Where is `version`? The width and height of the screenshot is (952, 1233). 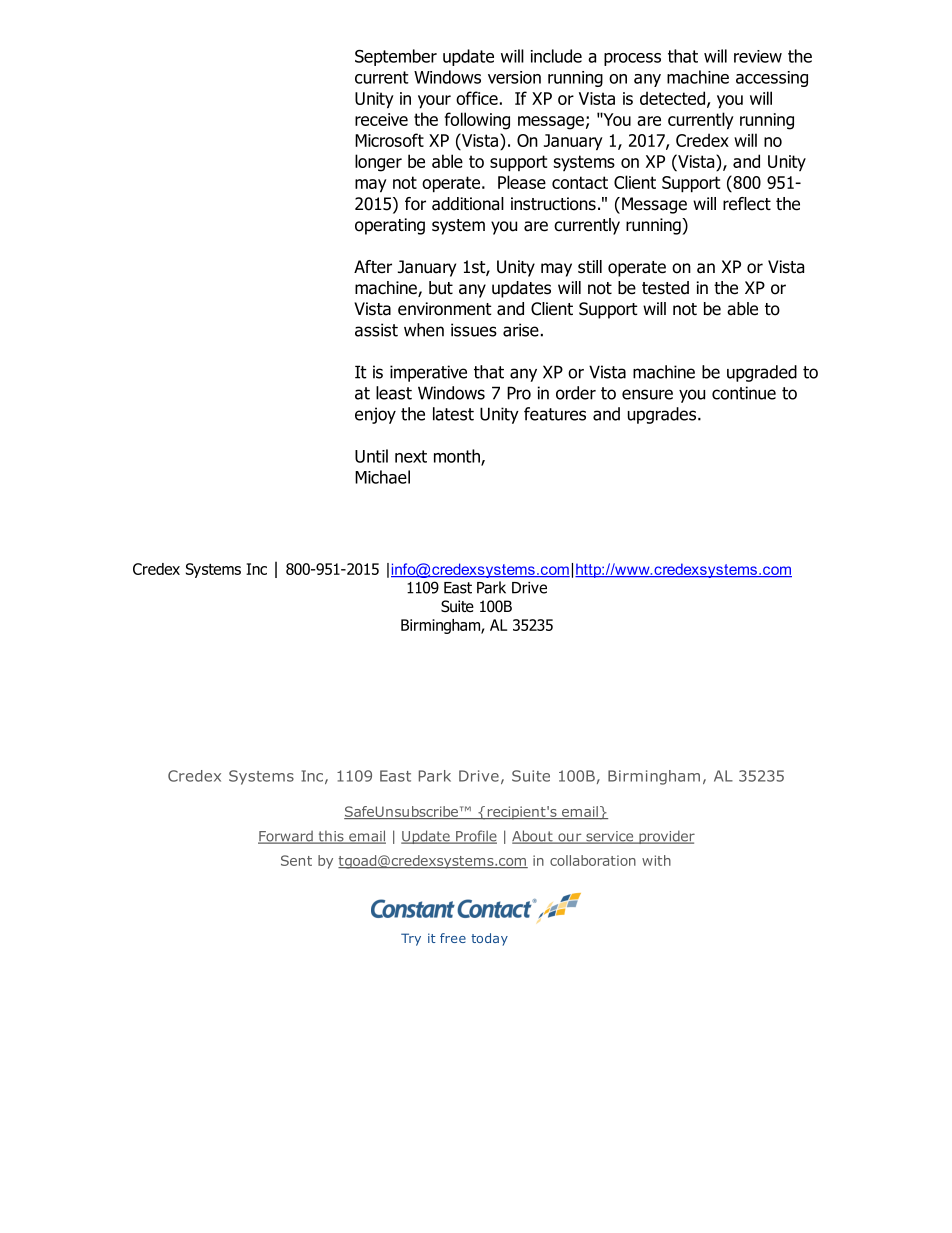 version is located at coordinates (514, 77).
